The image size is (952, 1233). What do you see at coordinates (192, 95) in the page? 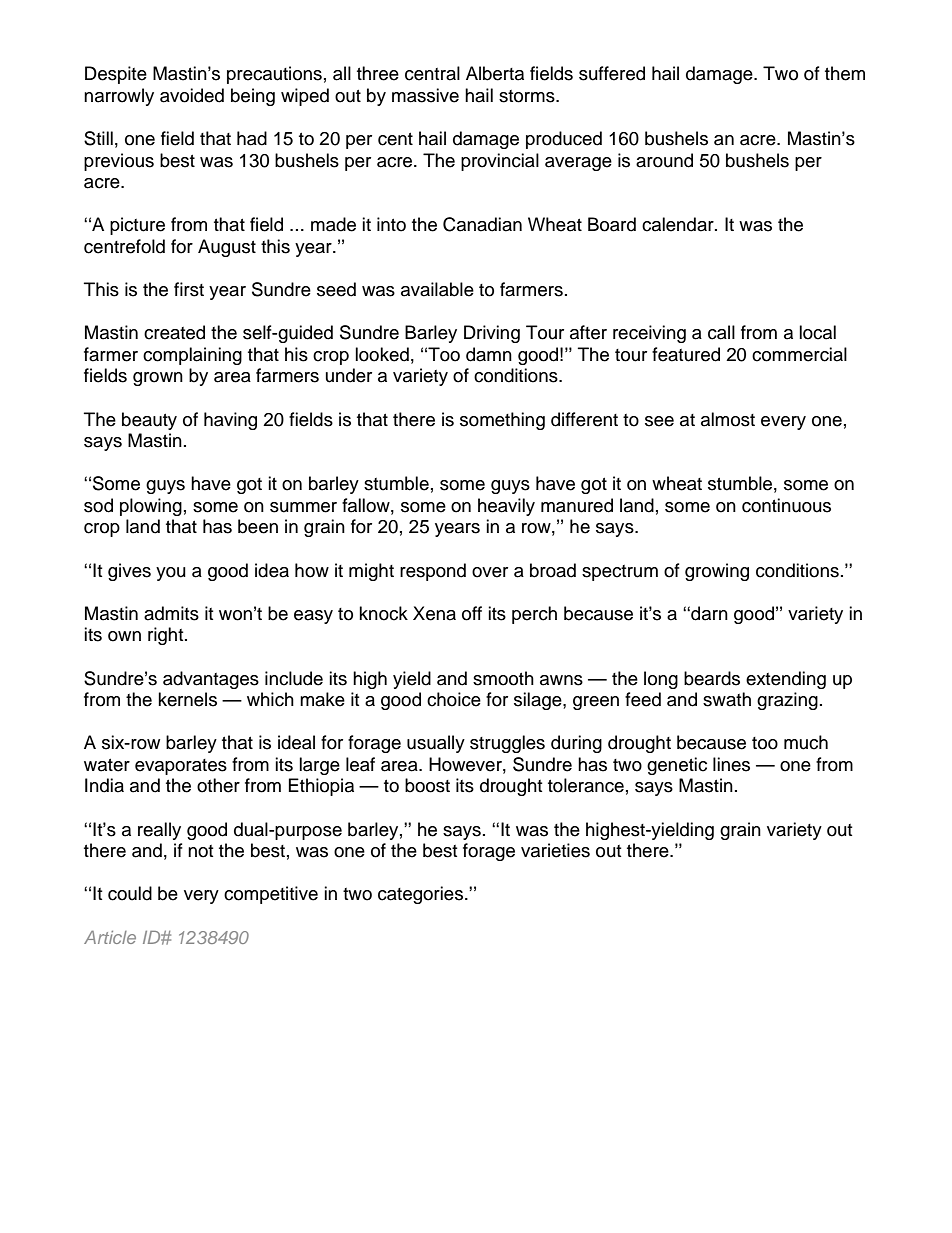
I see `avoided` at bounding box center [192, 95].
